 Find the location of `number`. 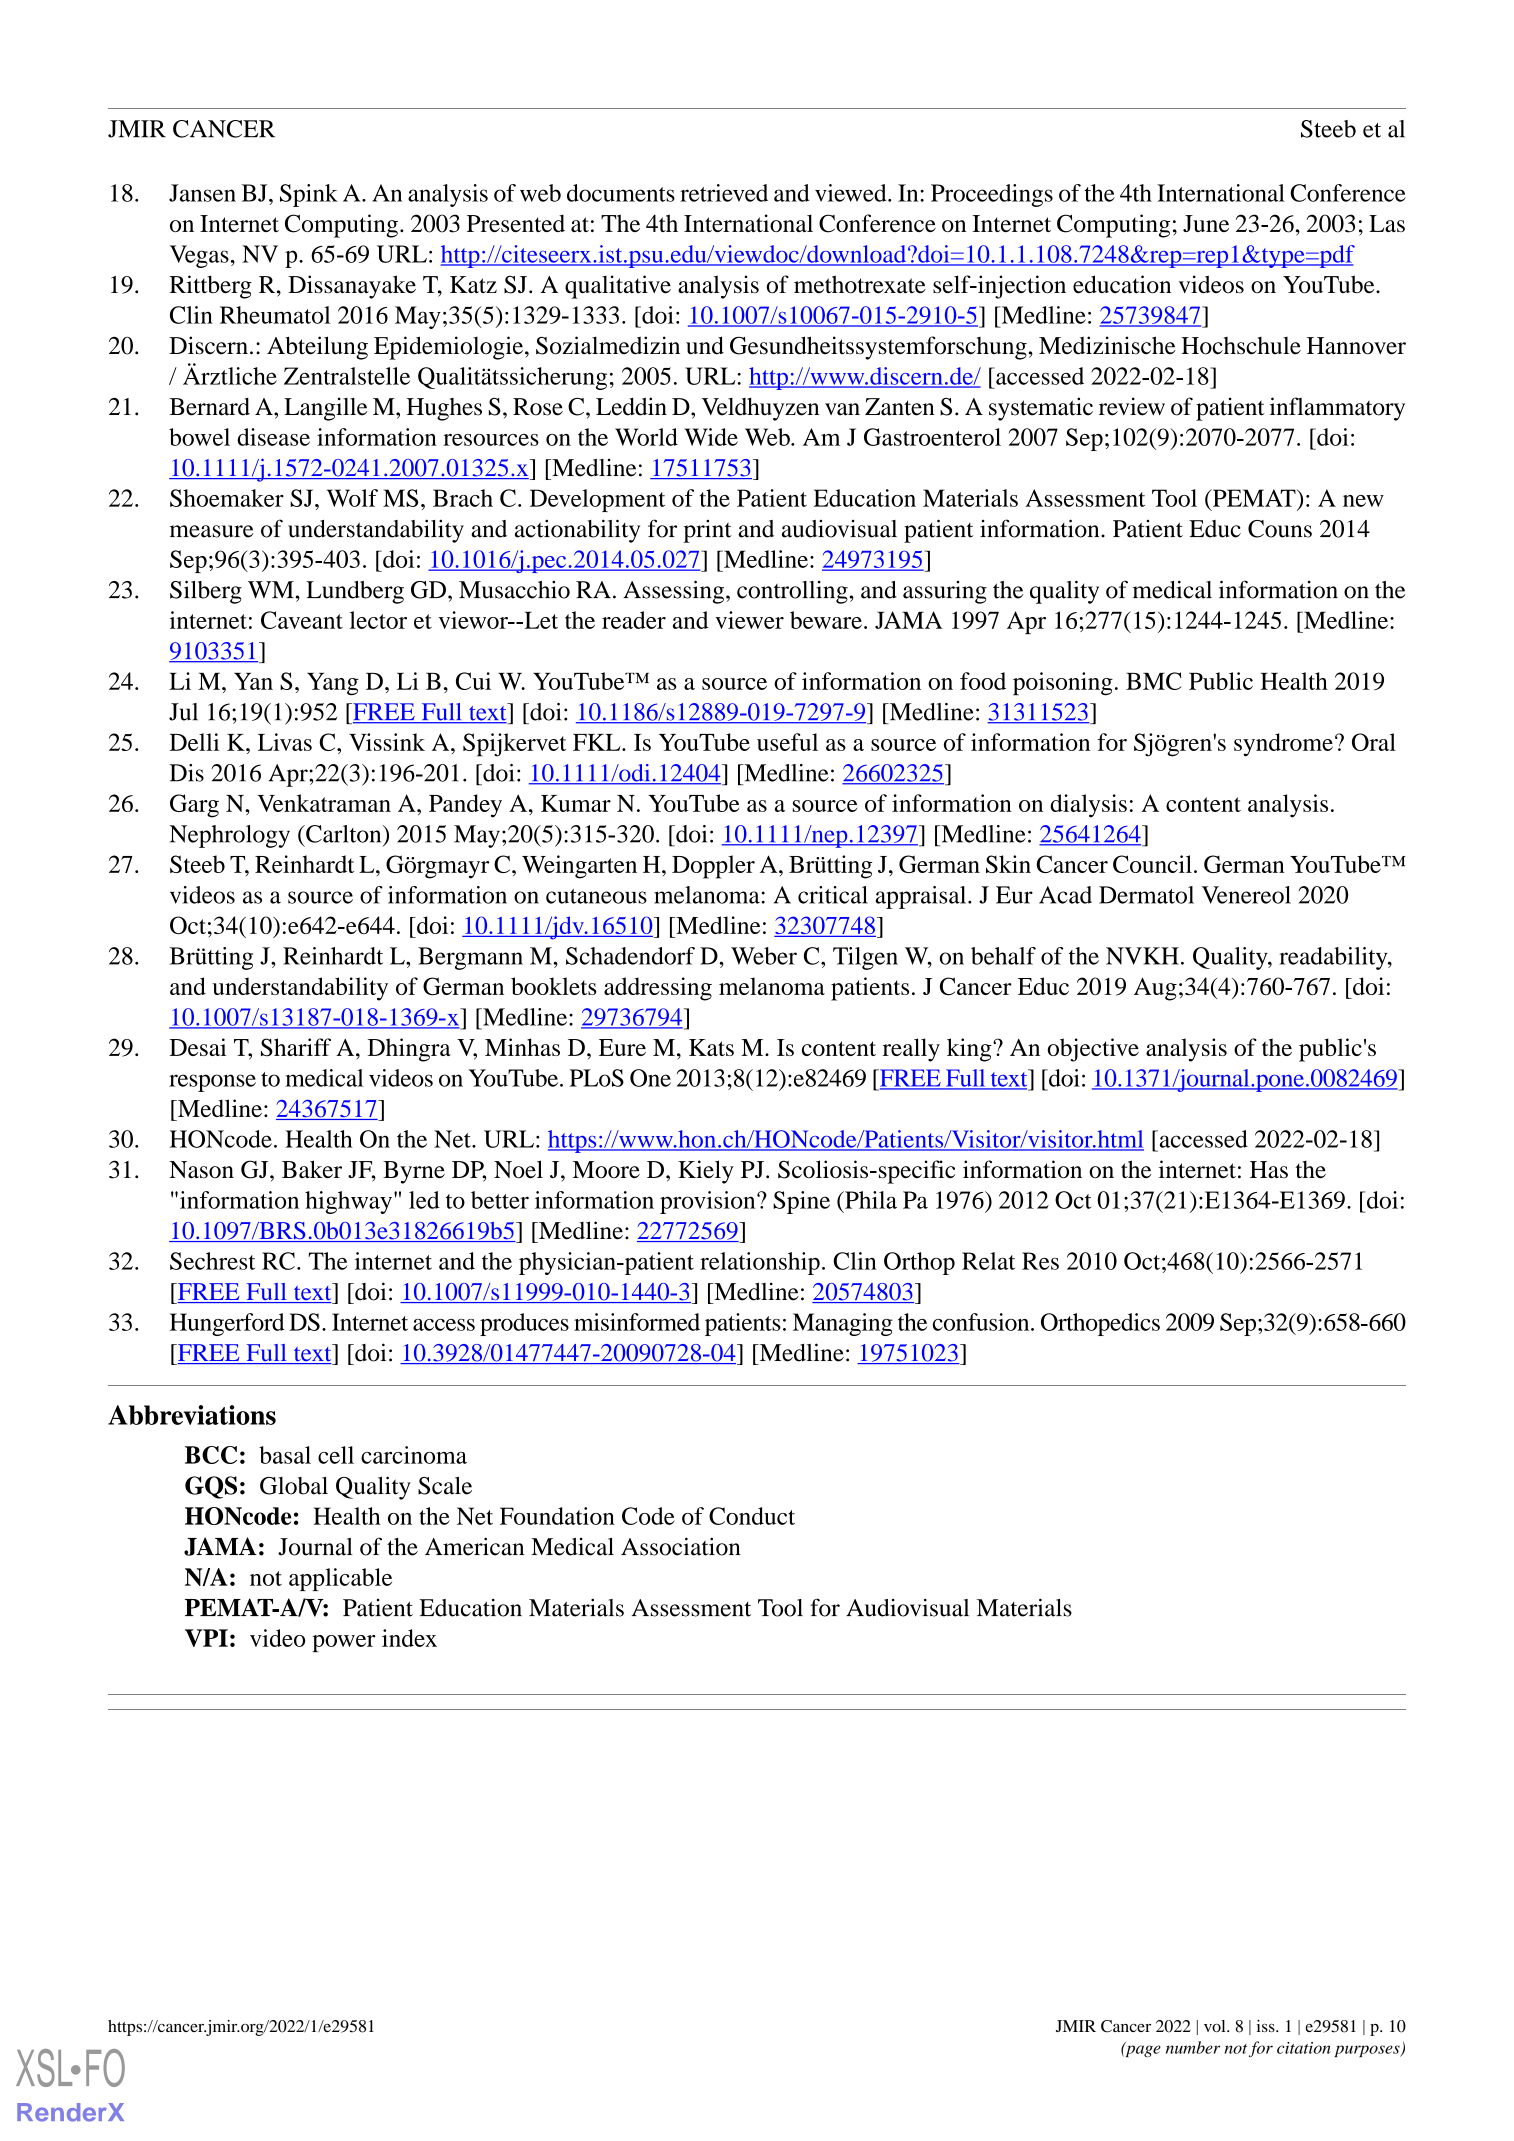

number is located at coordinates (1193, 2047).
